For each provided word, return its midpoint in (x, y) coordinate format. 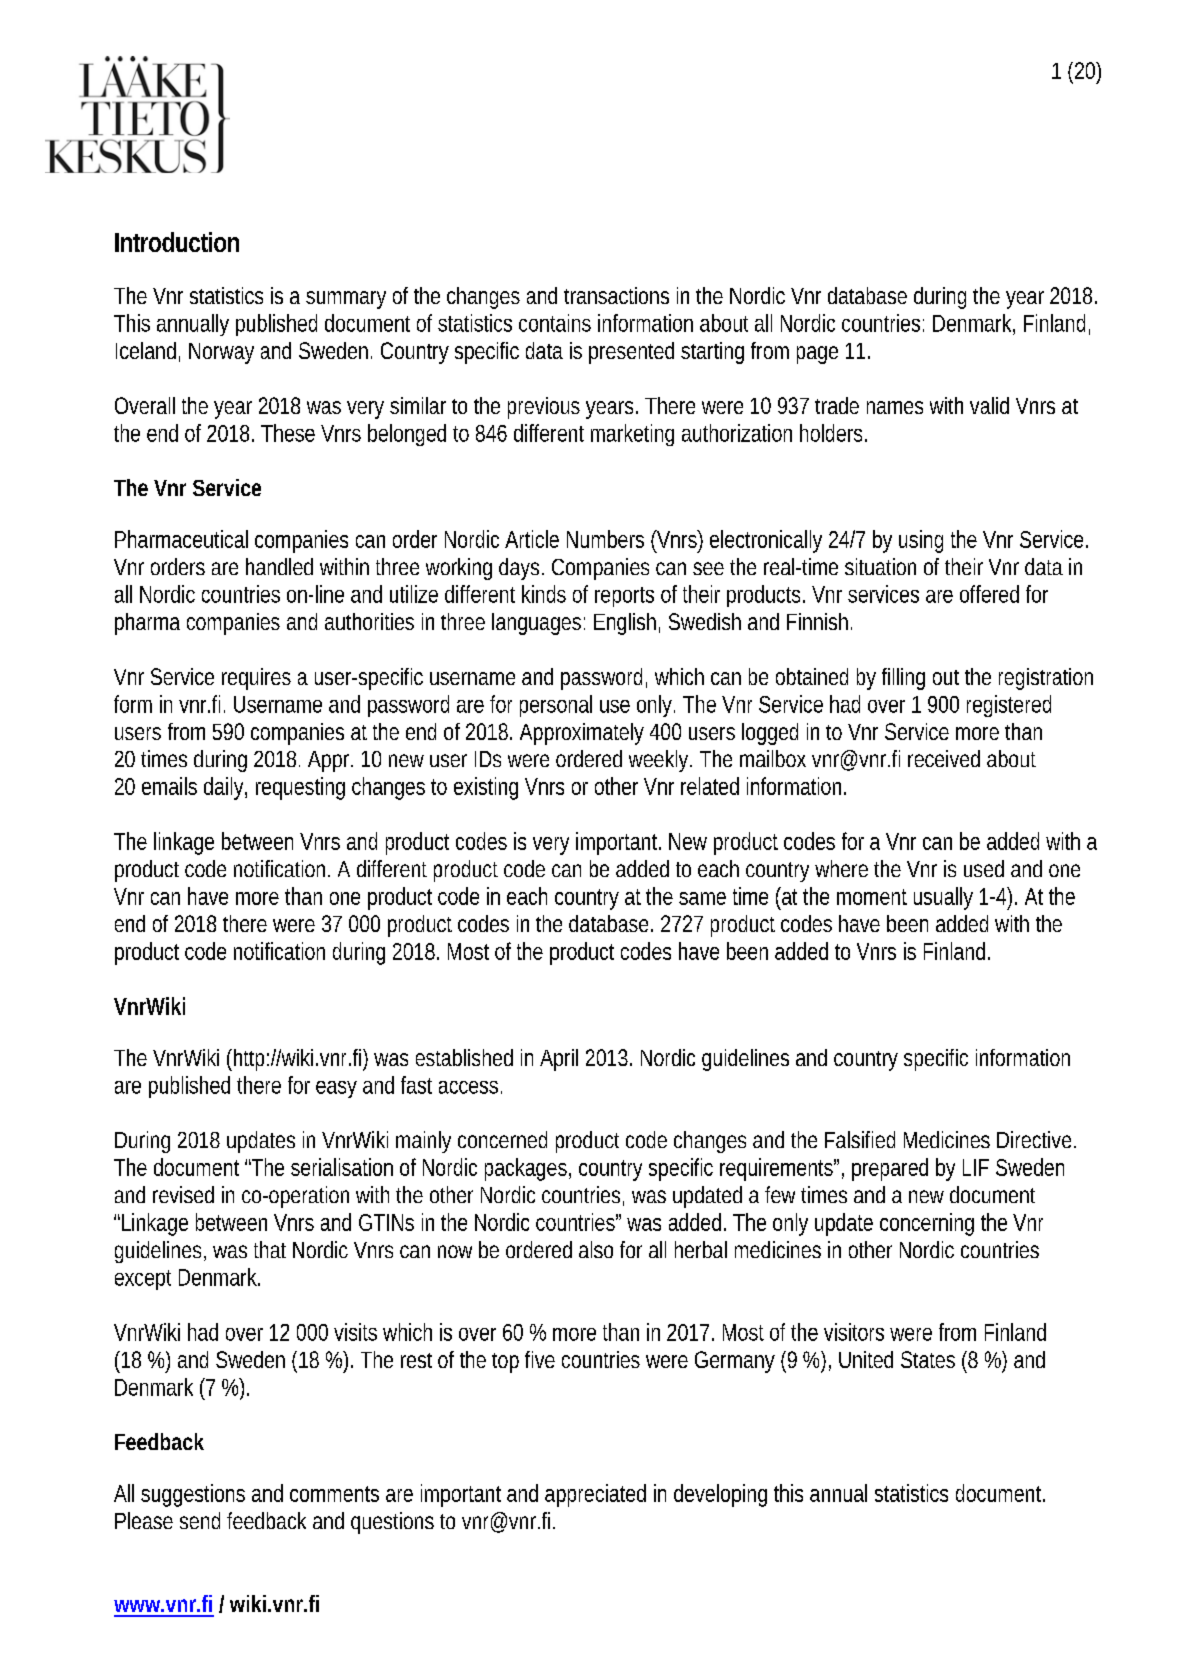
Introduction (177, 242)
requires (256, 679)
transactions (616, 295)
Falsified (860, 1139)
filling (903, 679)
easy (336, 1089)
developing (720, 1495)
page (817, 355)
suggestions (193, 1495)
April (559, 1060)
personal (556, 706)
